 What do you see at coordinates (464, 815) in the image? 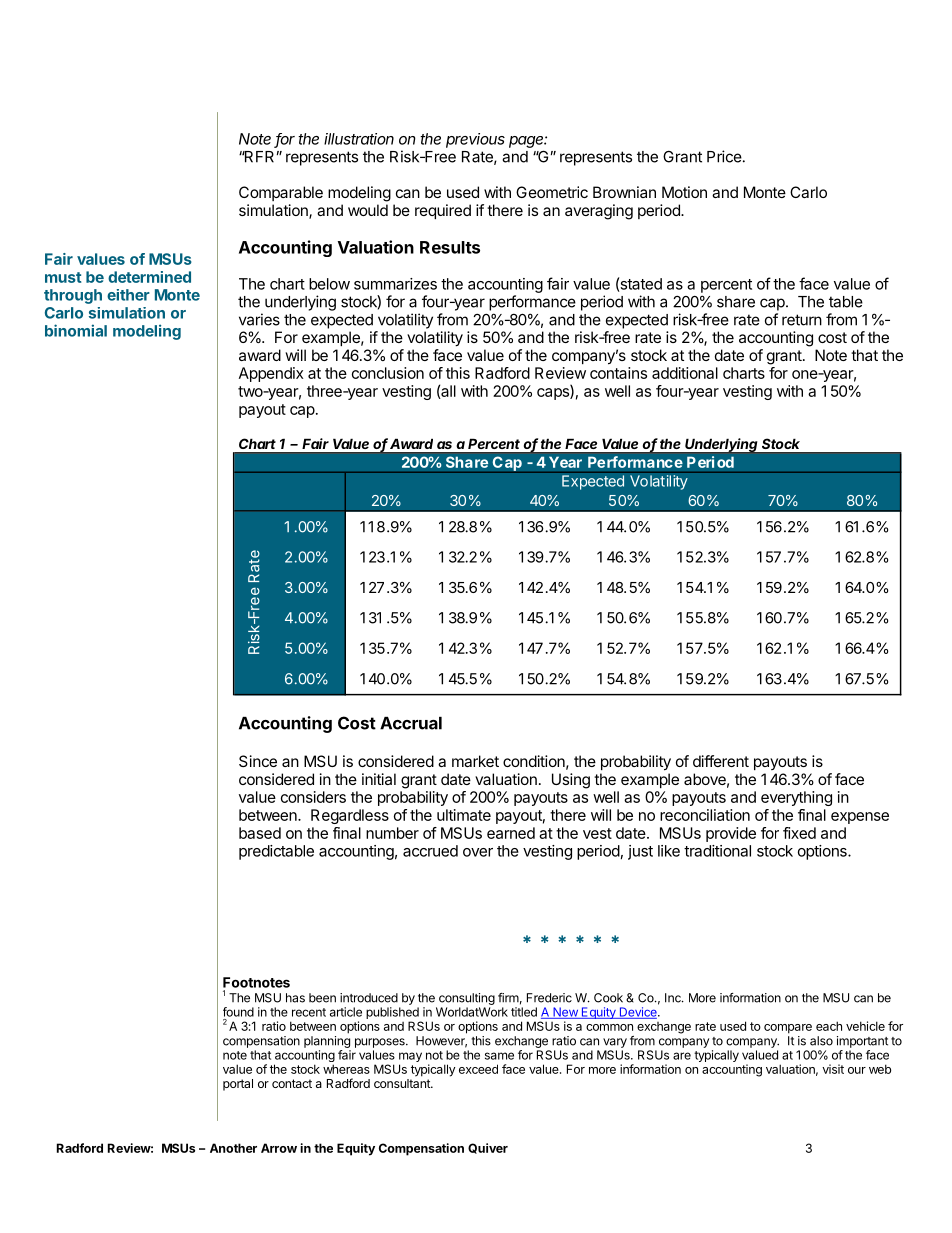
I see `ultimate` at bounding box center [464, 815].
